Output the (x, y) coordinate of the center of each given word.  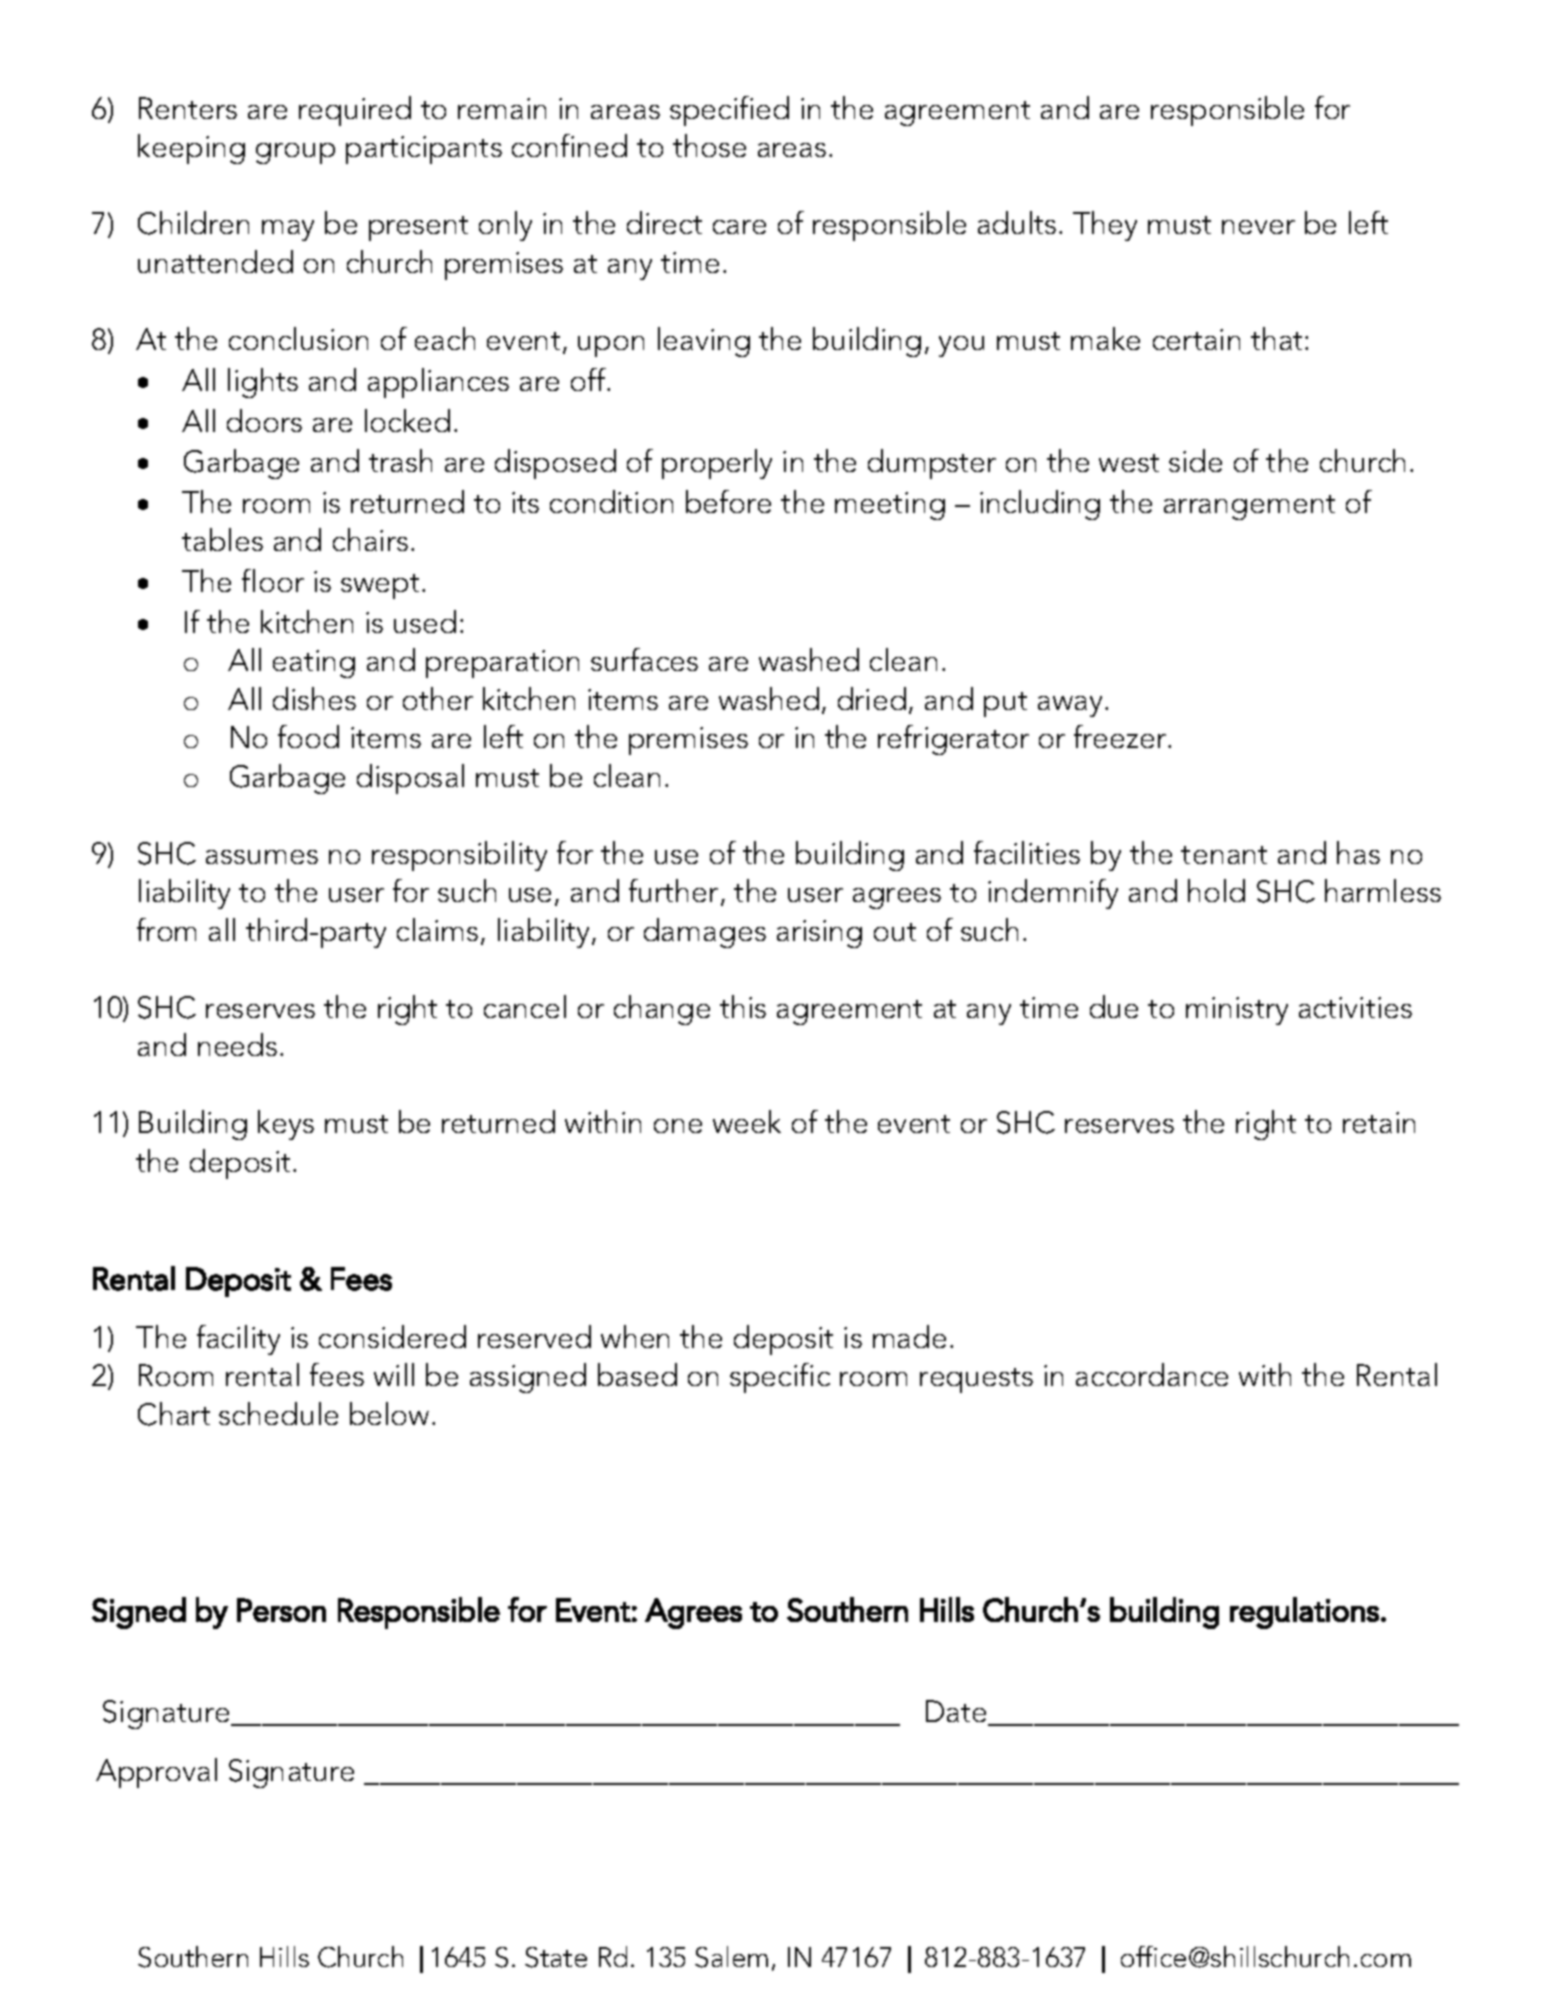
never (1258, 227)
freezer (1121, 736)
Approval (156, 1773)
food (308, 736)
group (295, 153)
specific (780, 1378)
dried (872, 698)
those (709, 145)
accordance (1152, 1374)
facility (238, 1340)
